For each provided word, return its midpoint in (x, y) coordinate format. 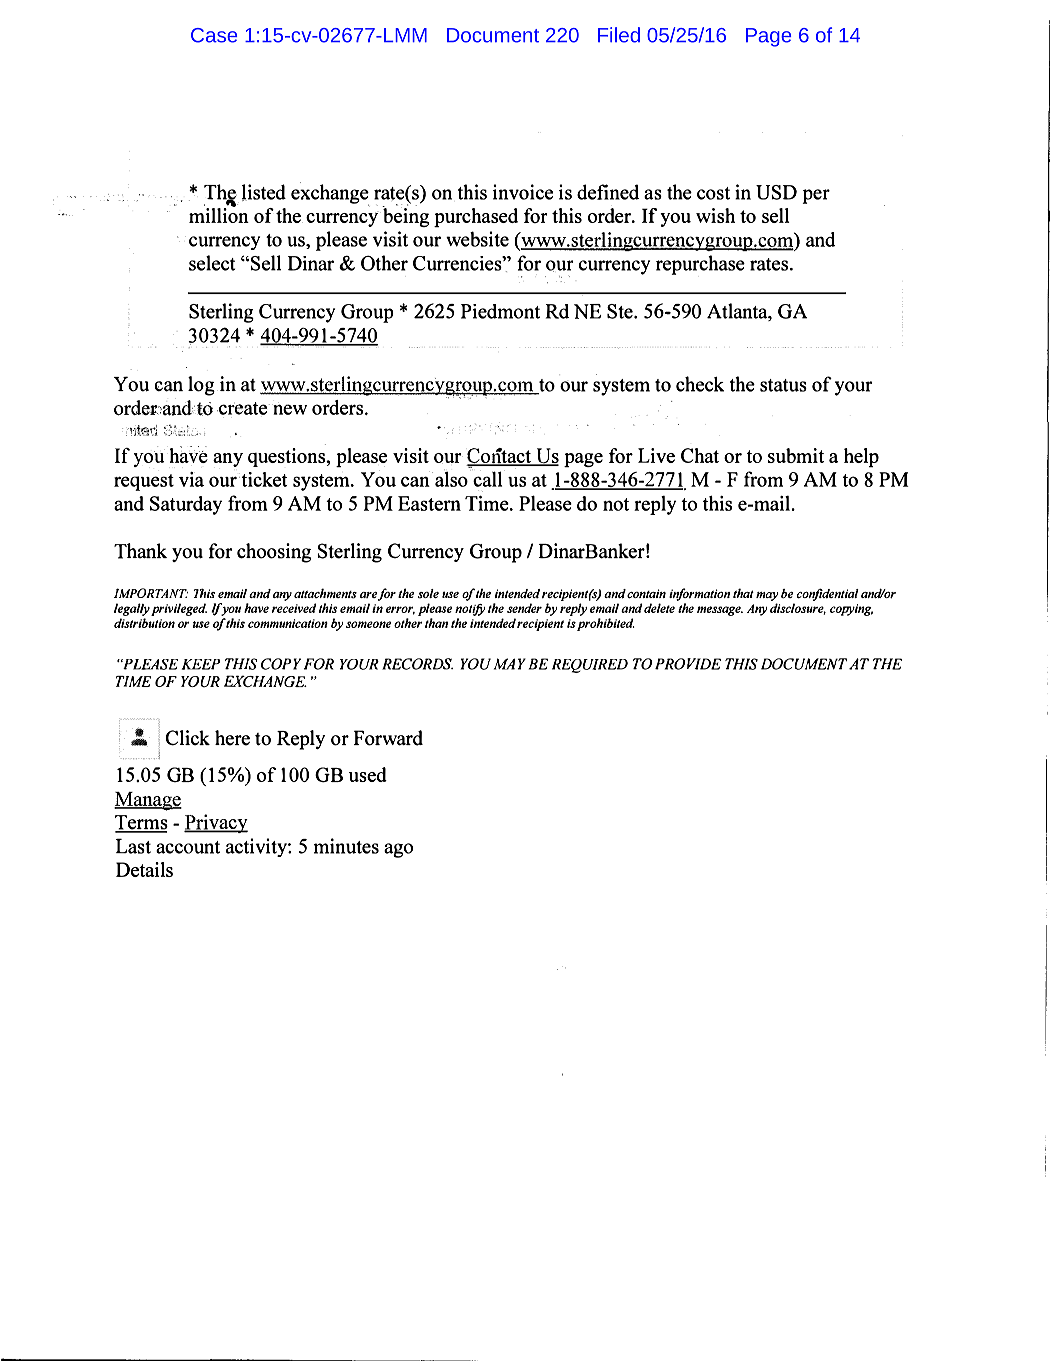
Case (214, 35)
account (188, 847)
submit (796, 455)
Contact (499, 457)
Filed (619, 35)
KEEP (201, 664)
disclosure (798, 609)
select (212, 263)
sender (524, 608)
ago (398, 850)
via (191, 479)
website (477, 239)
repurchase (700, 265)
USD (776, 192)
